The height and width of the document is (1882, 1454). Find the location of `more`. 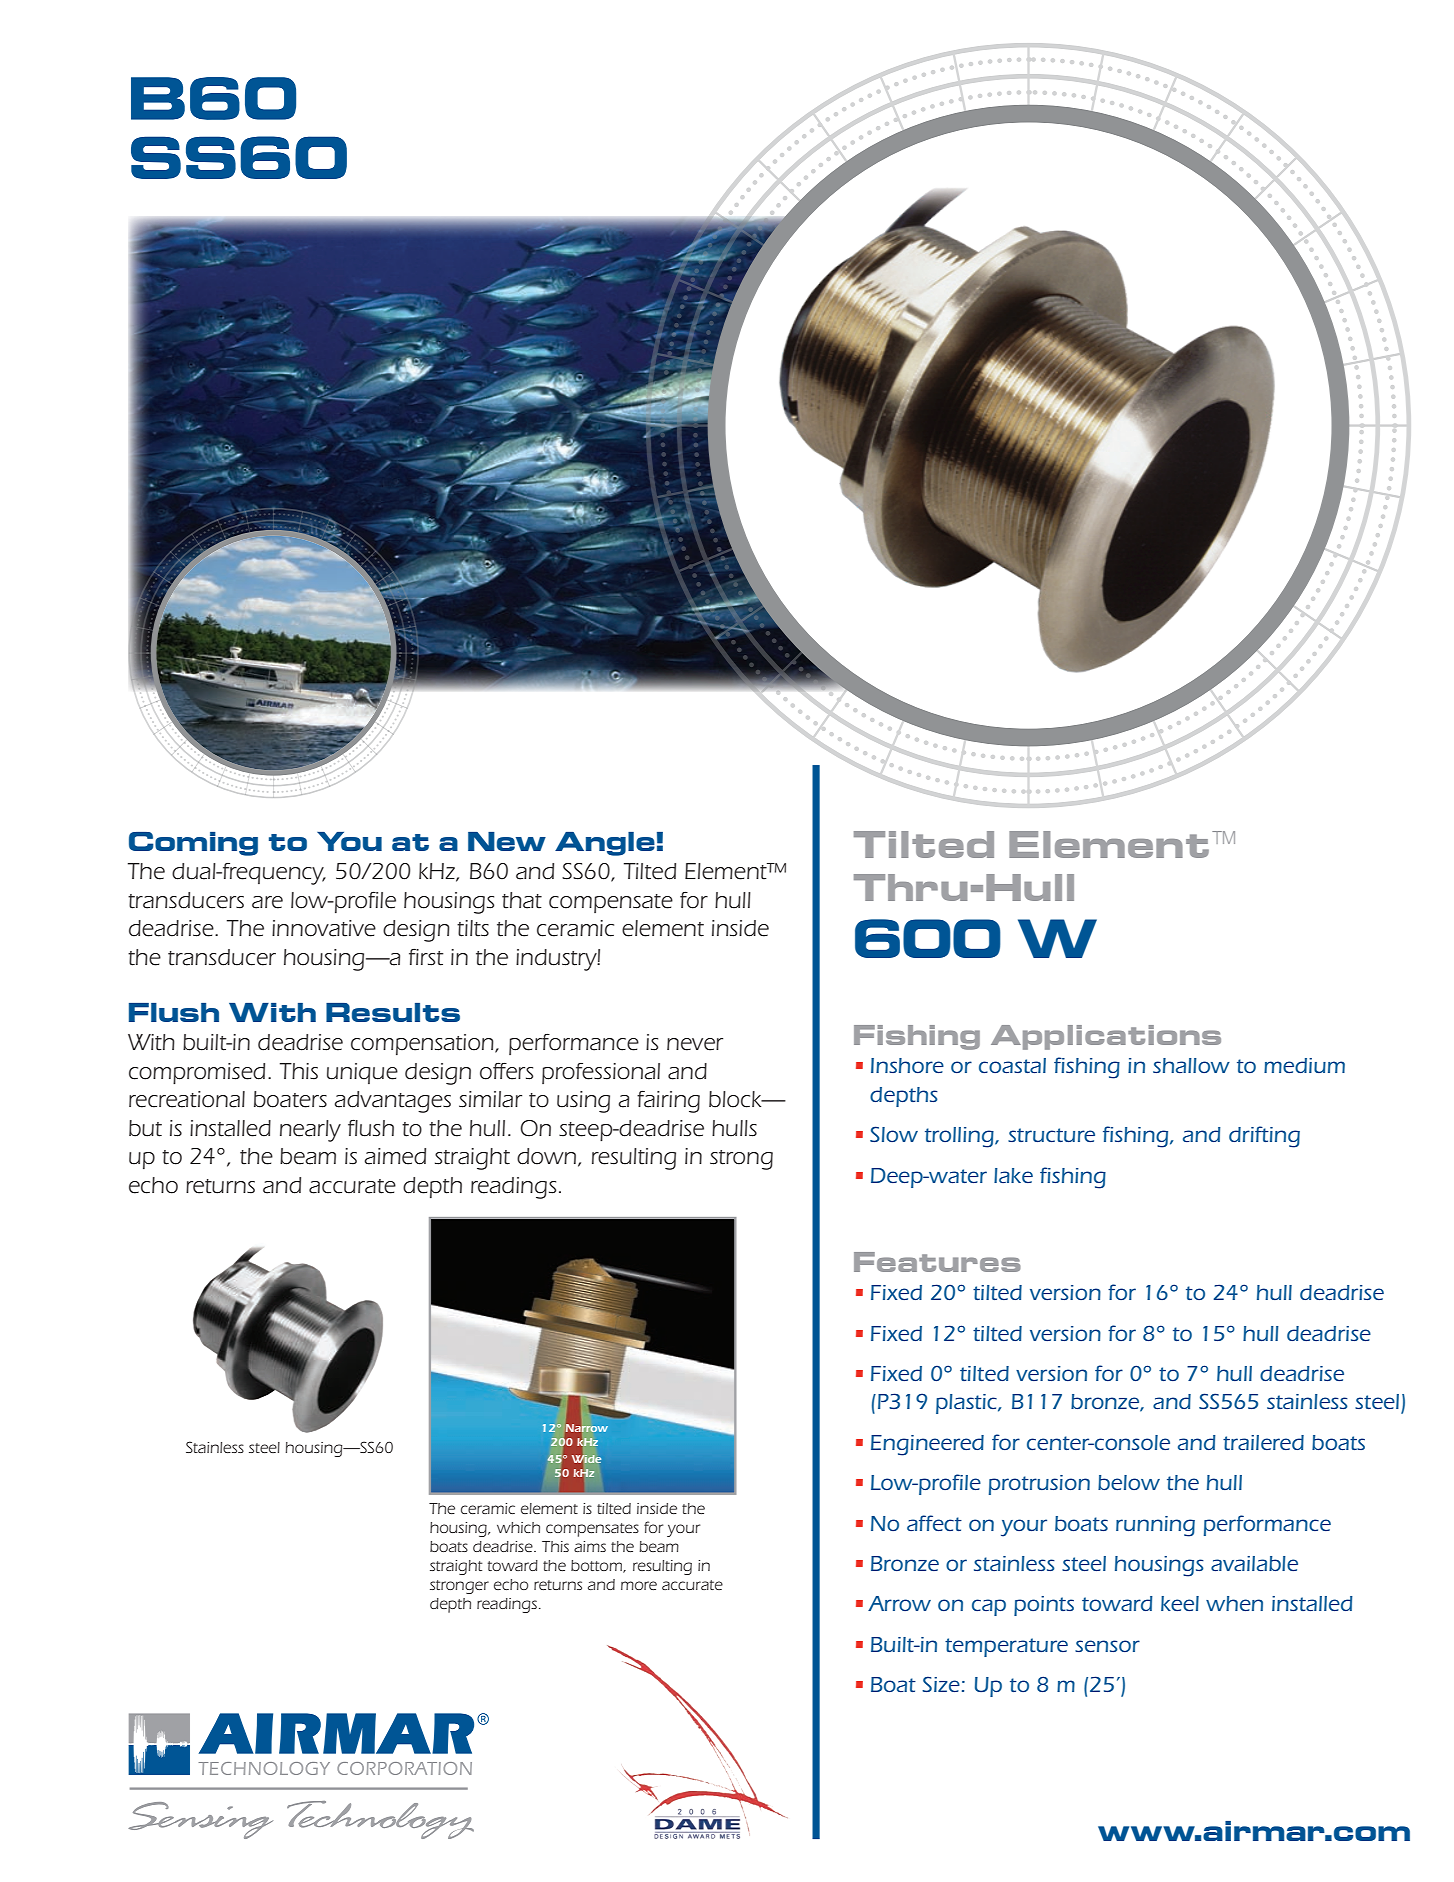

more is located at coordinates (639, 1585).
